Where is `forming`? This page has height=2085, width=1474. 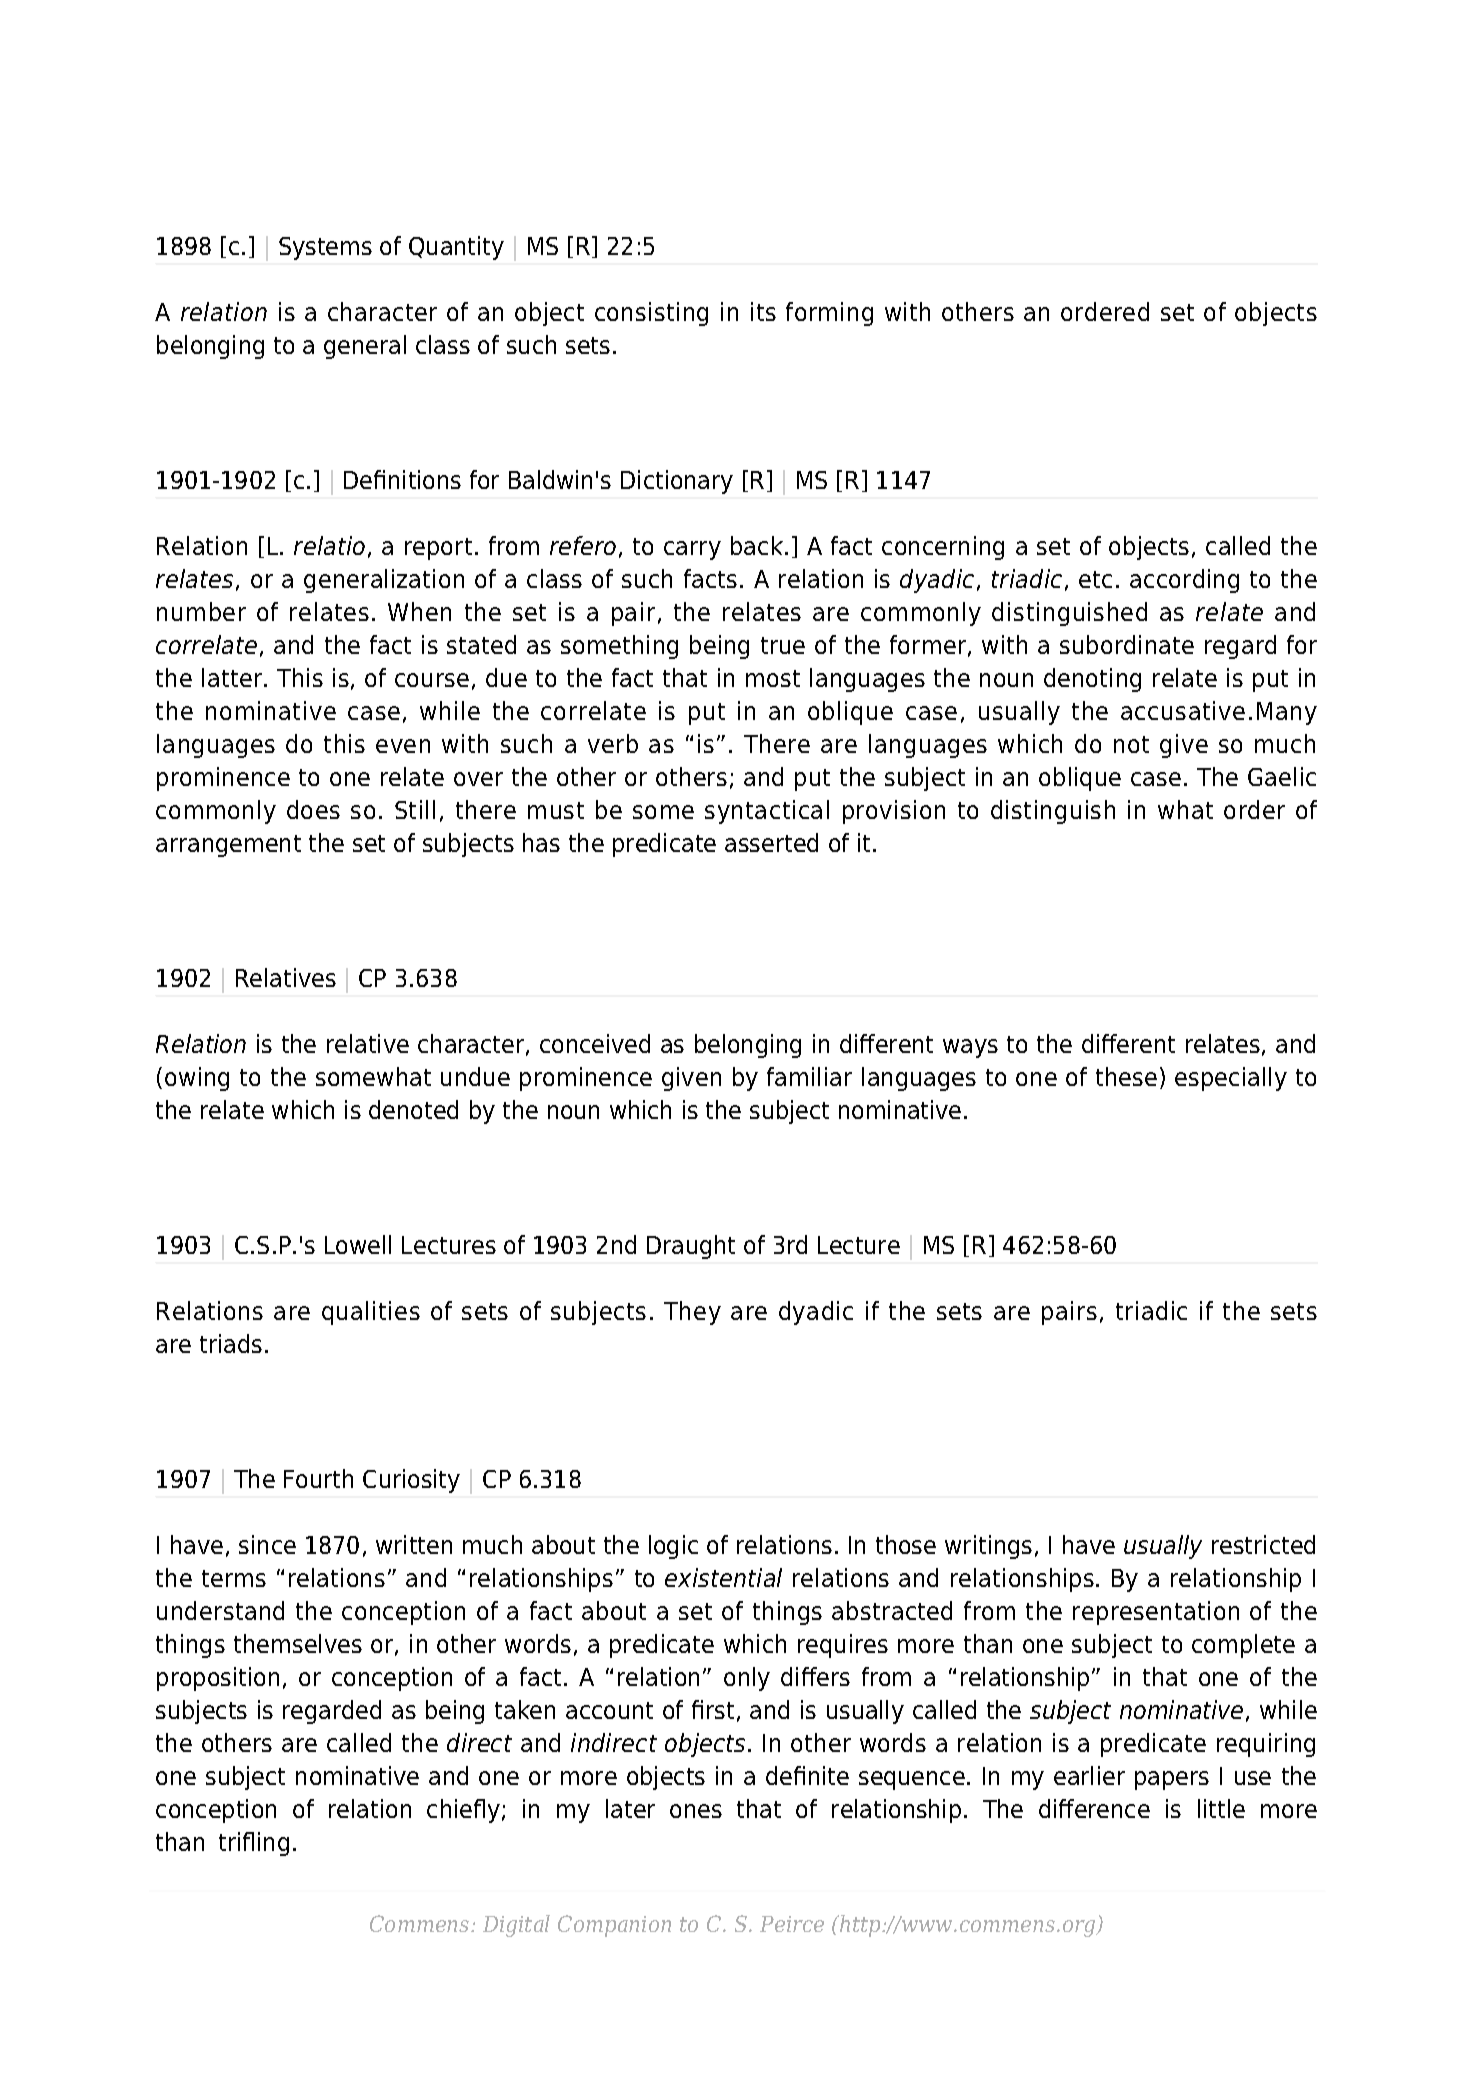 forming is located at coordinates (829, 314).
